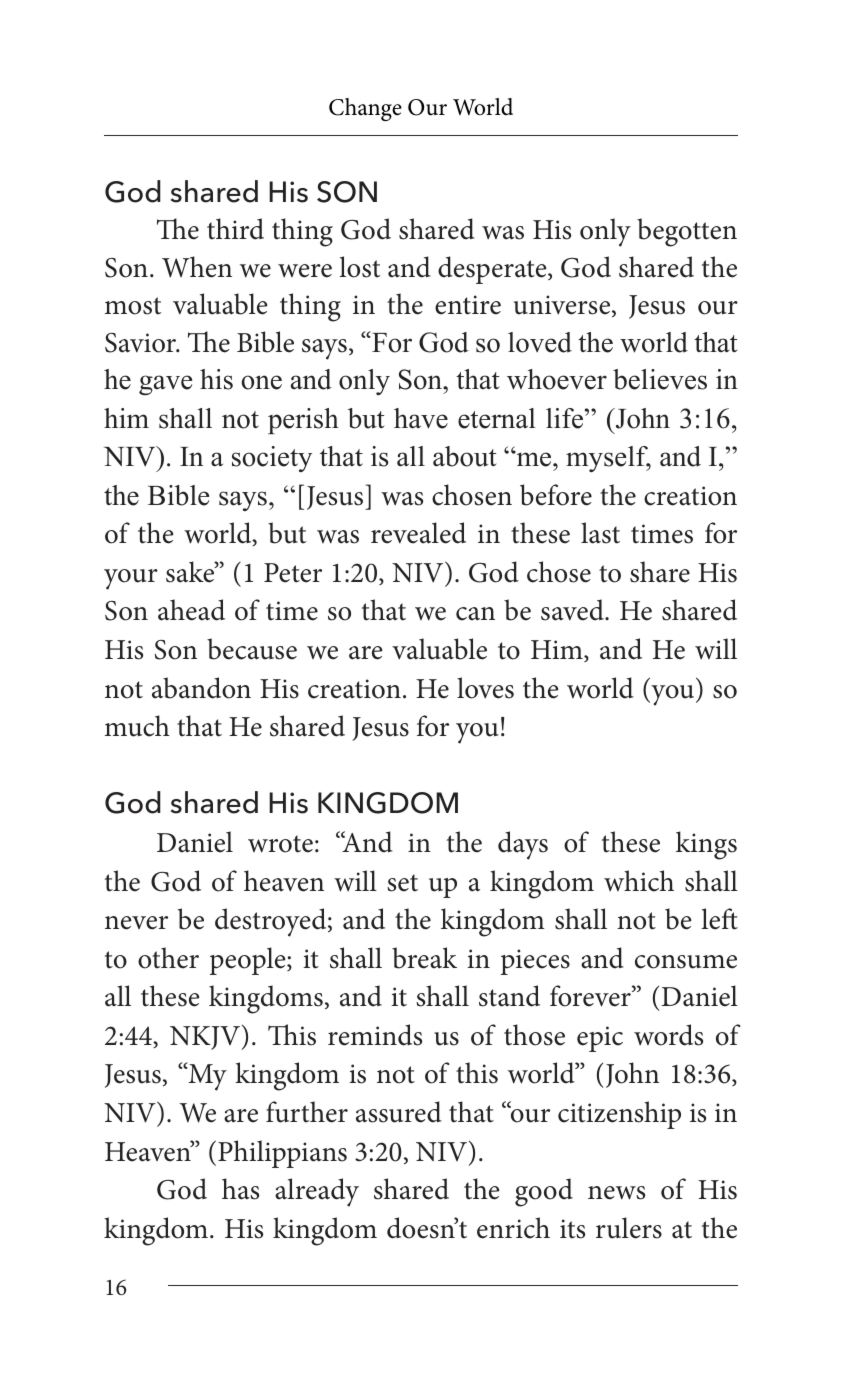 This document has height=1389, width=868. Describe the element at coordinates (201, 688) in the document. I see `abandon` at that location.
